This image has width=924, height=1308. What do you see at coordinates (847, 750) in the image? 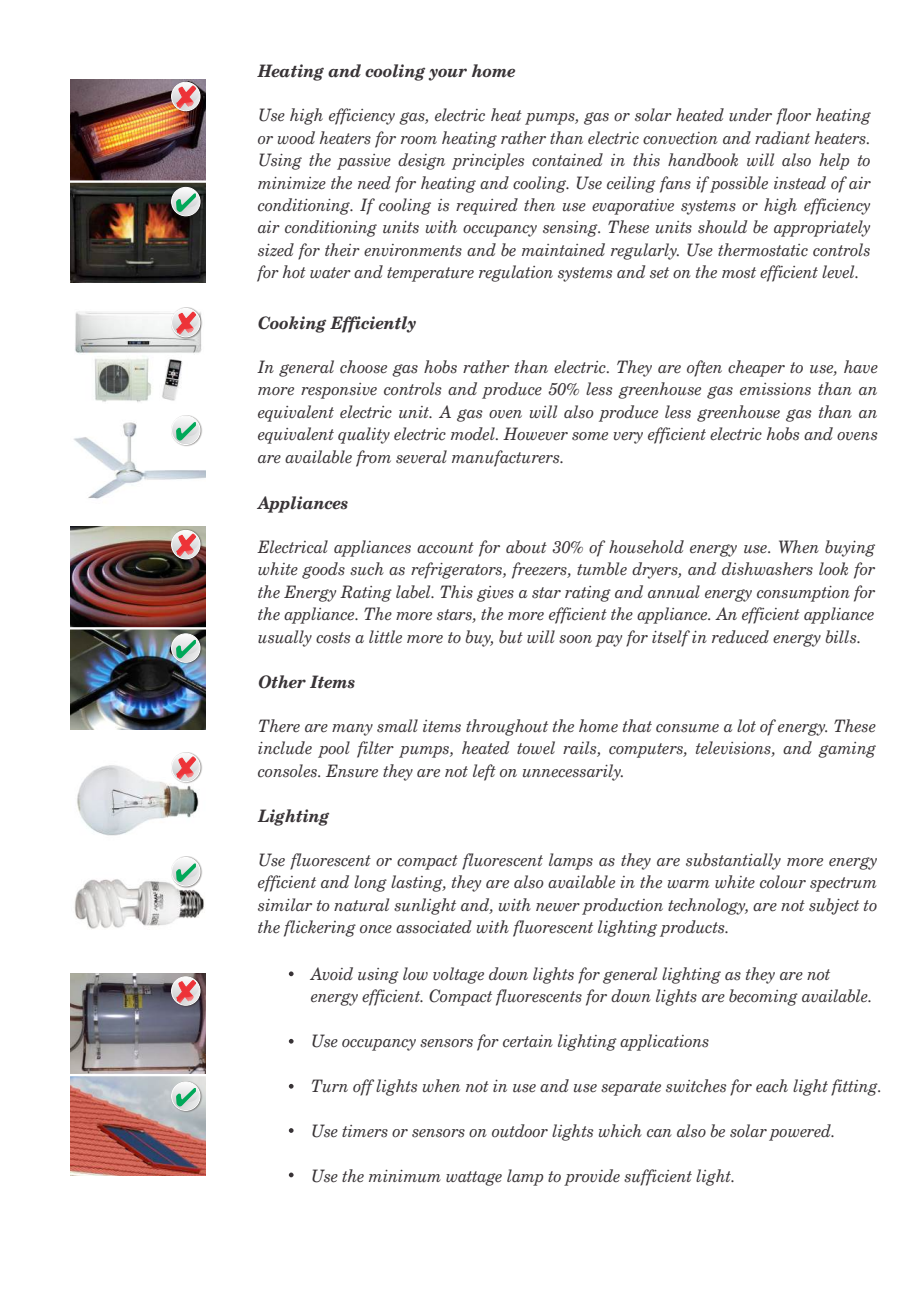
I see `gaming` at bounding box center [847, 750].
